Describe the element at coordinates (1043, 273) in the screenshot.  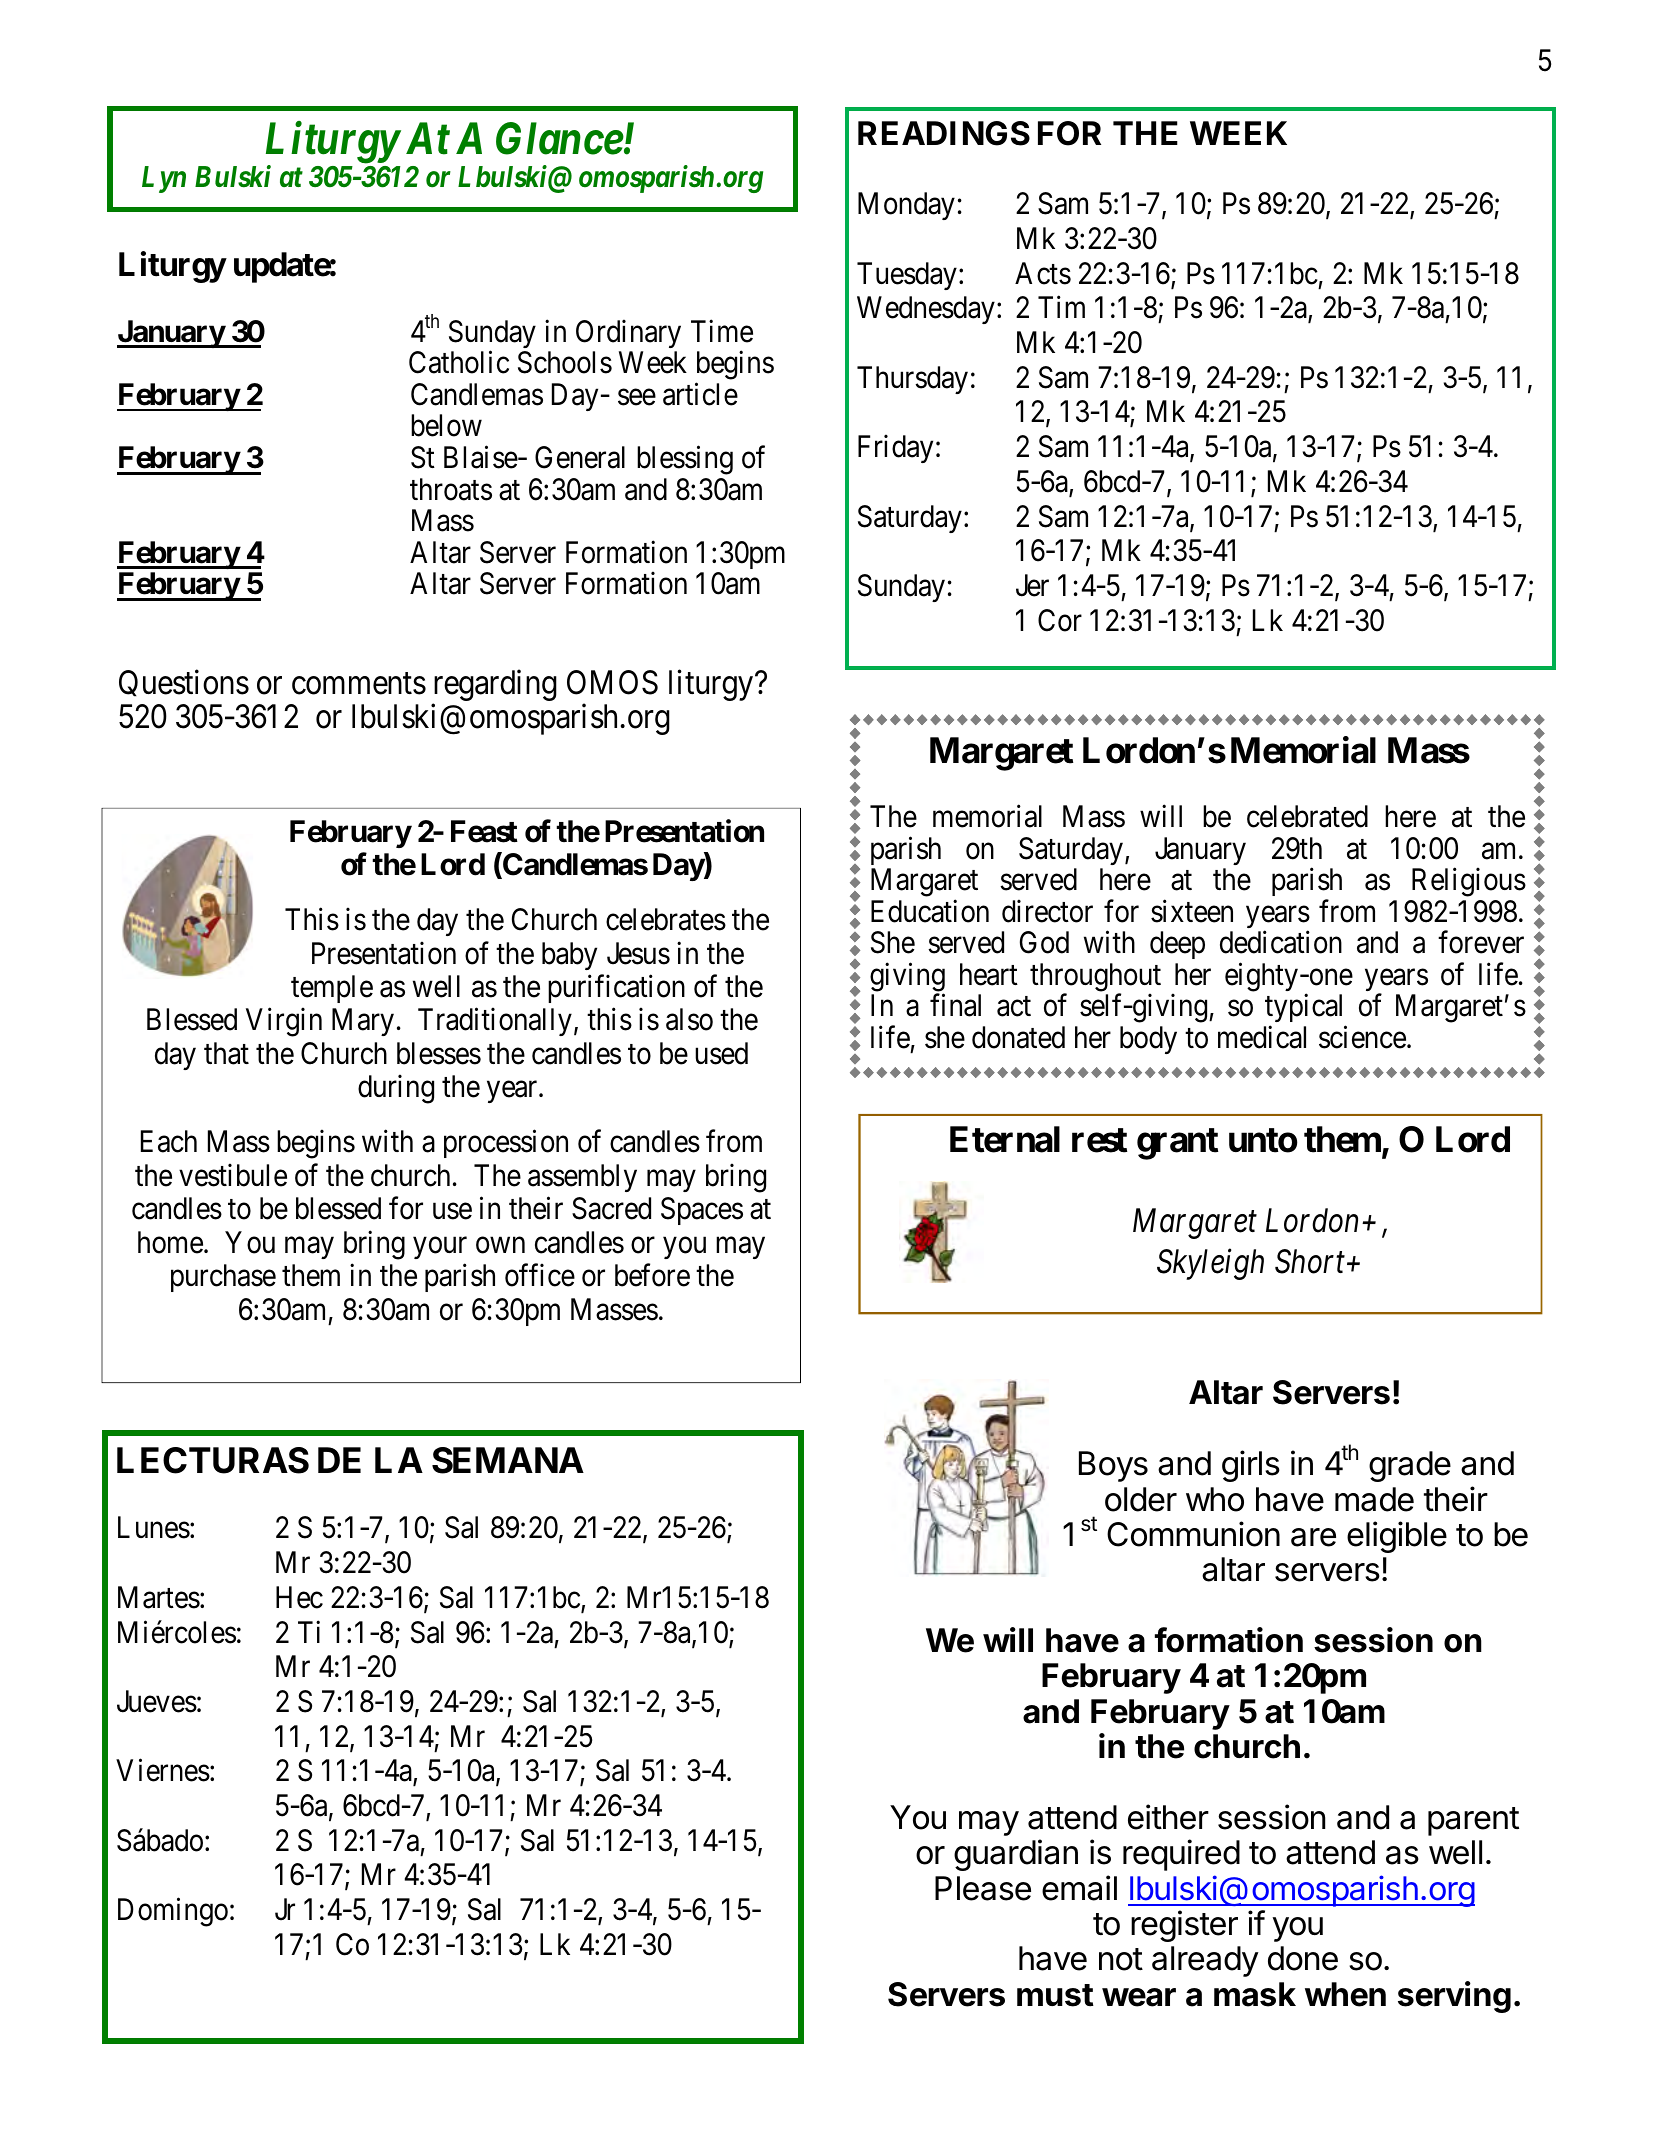
I see `Acts` at that location.
